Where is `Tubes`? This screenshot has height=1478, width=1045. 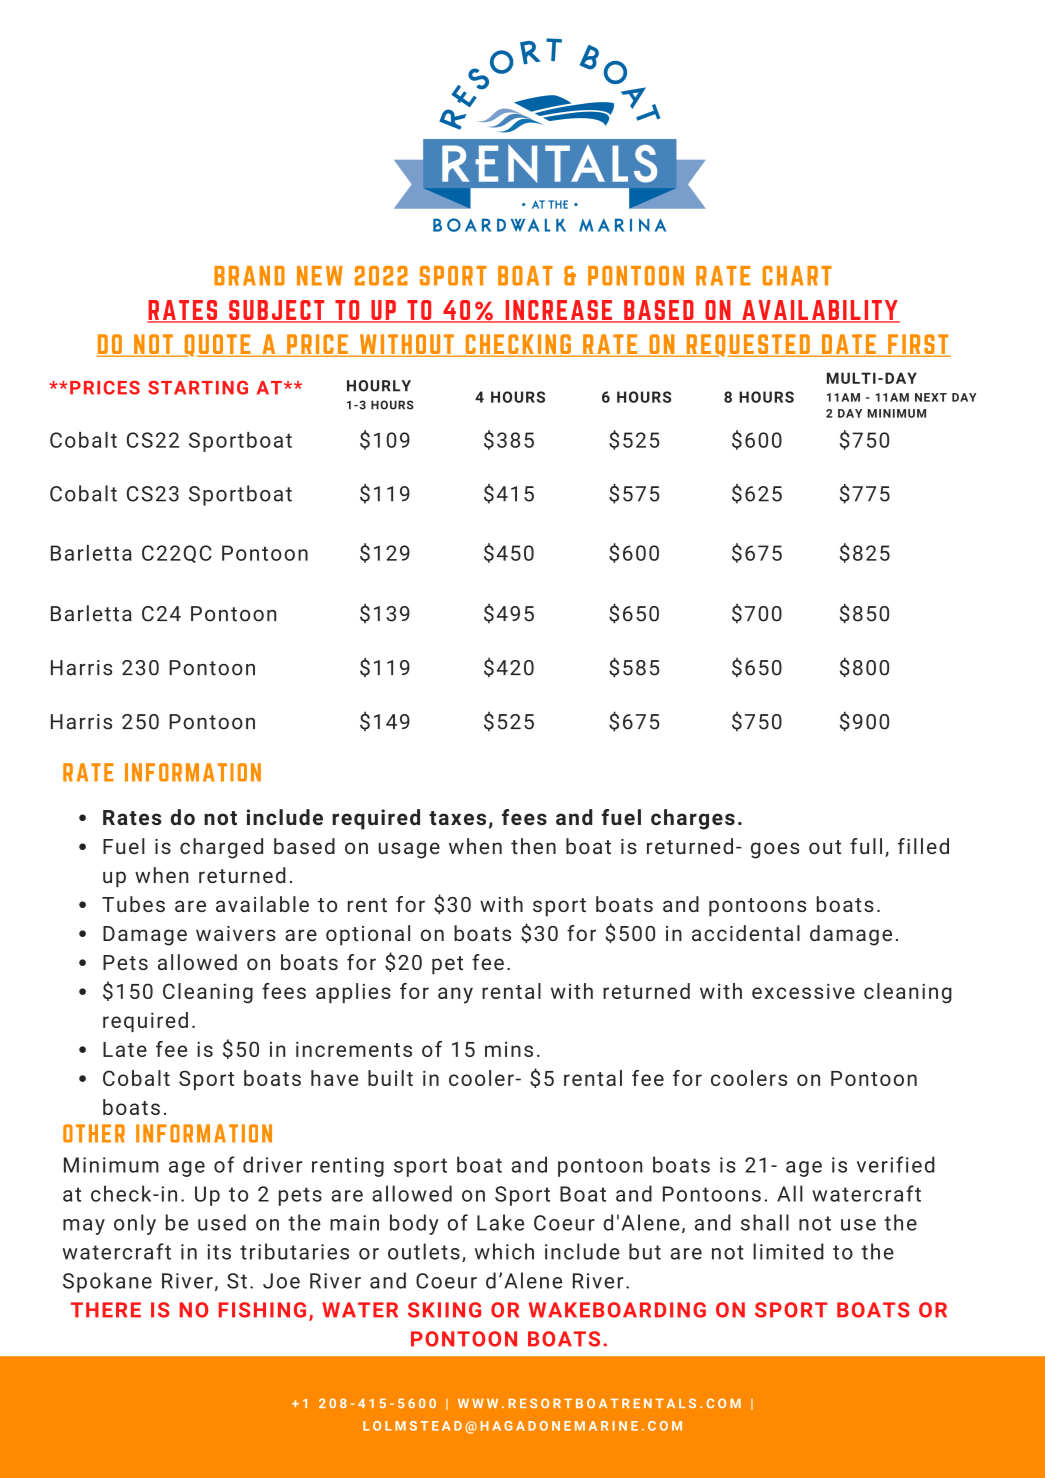
Tubes is located at coordinates (133, 904).
